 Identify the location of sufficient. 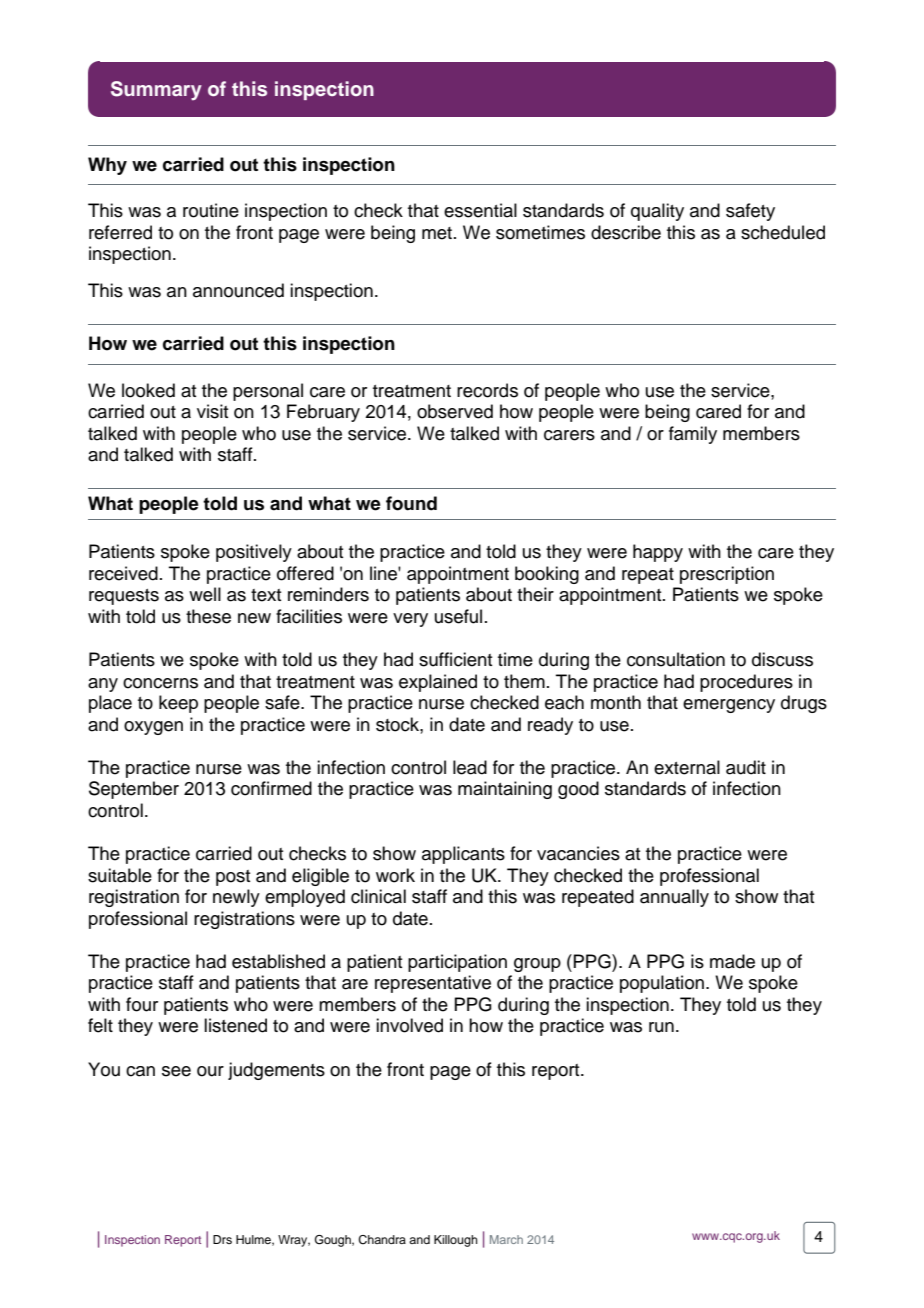
(455, 659).
